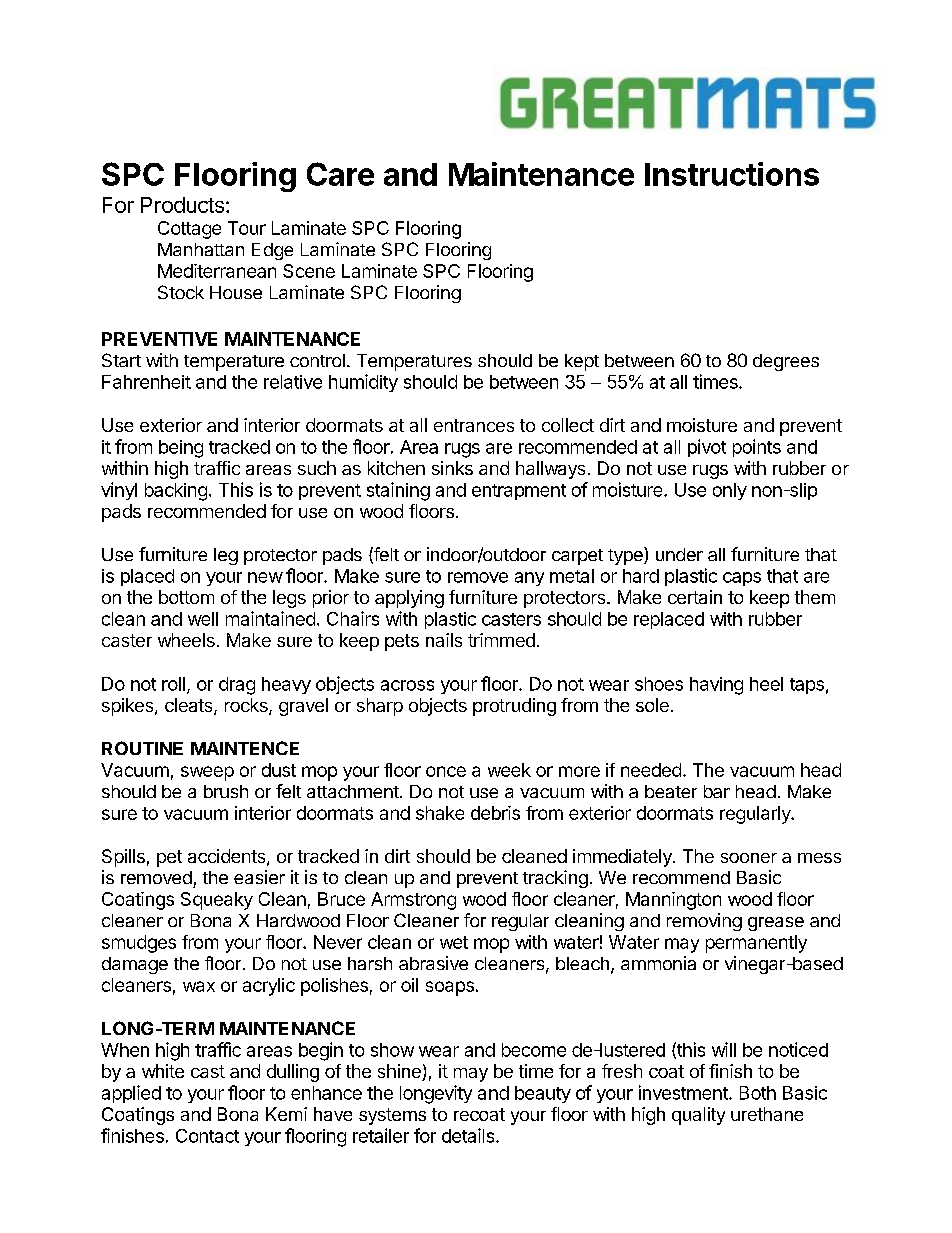  I want to click on Care, so click(340, 174).
